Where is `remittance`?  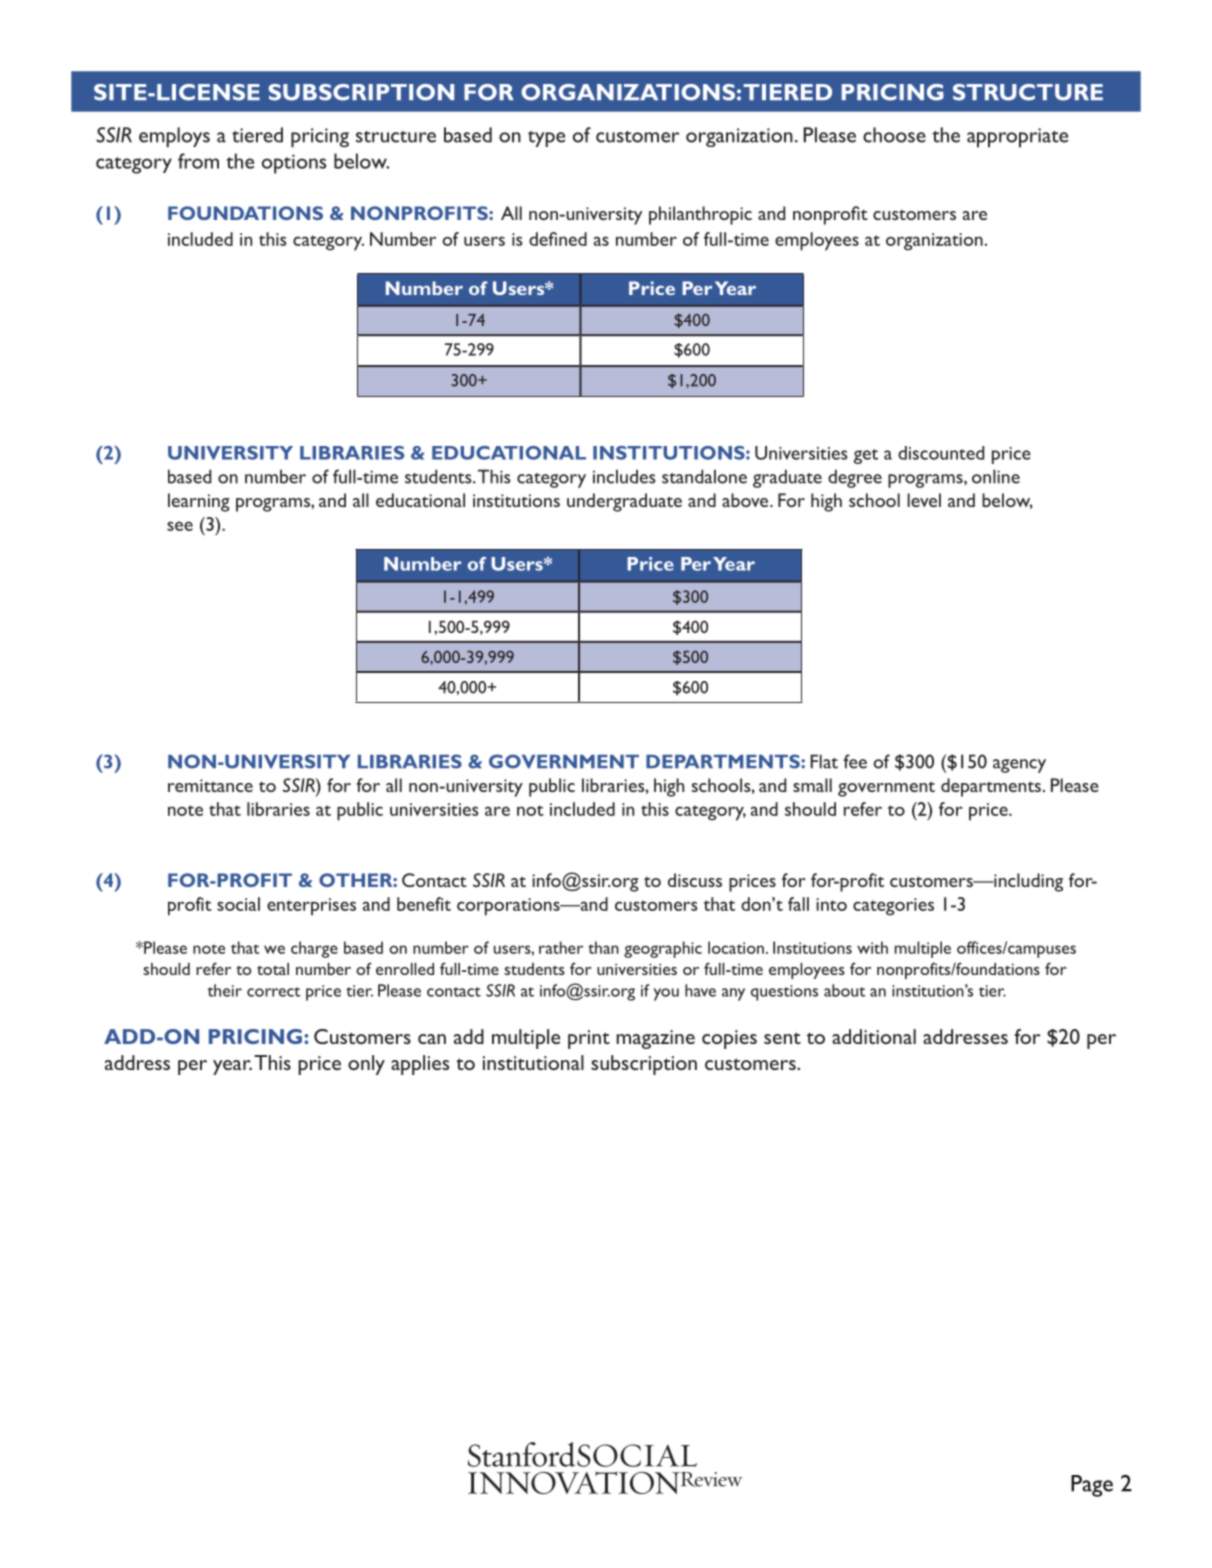 remittance is located at coordinates (210, 785).
